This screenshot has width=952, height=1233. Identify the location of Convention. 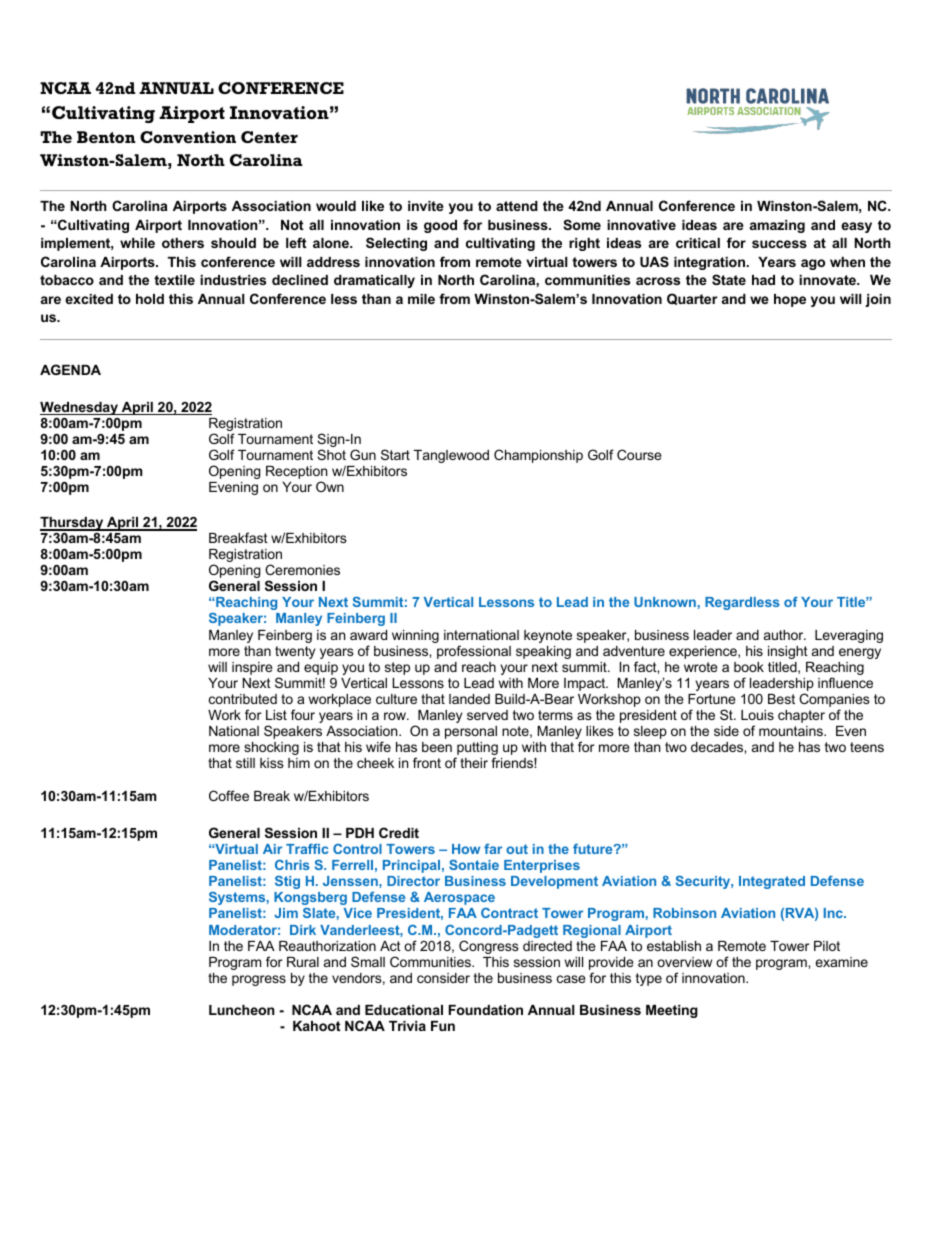
(188, 137).
